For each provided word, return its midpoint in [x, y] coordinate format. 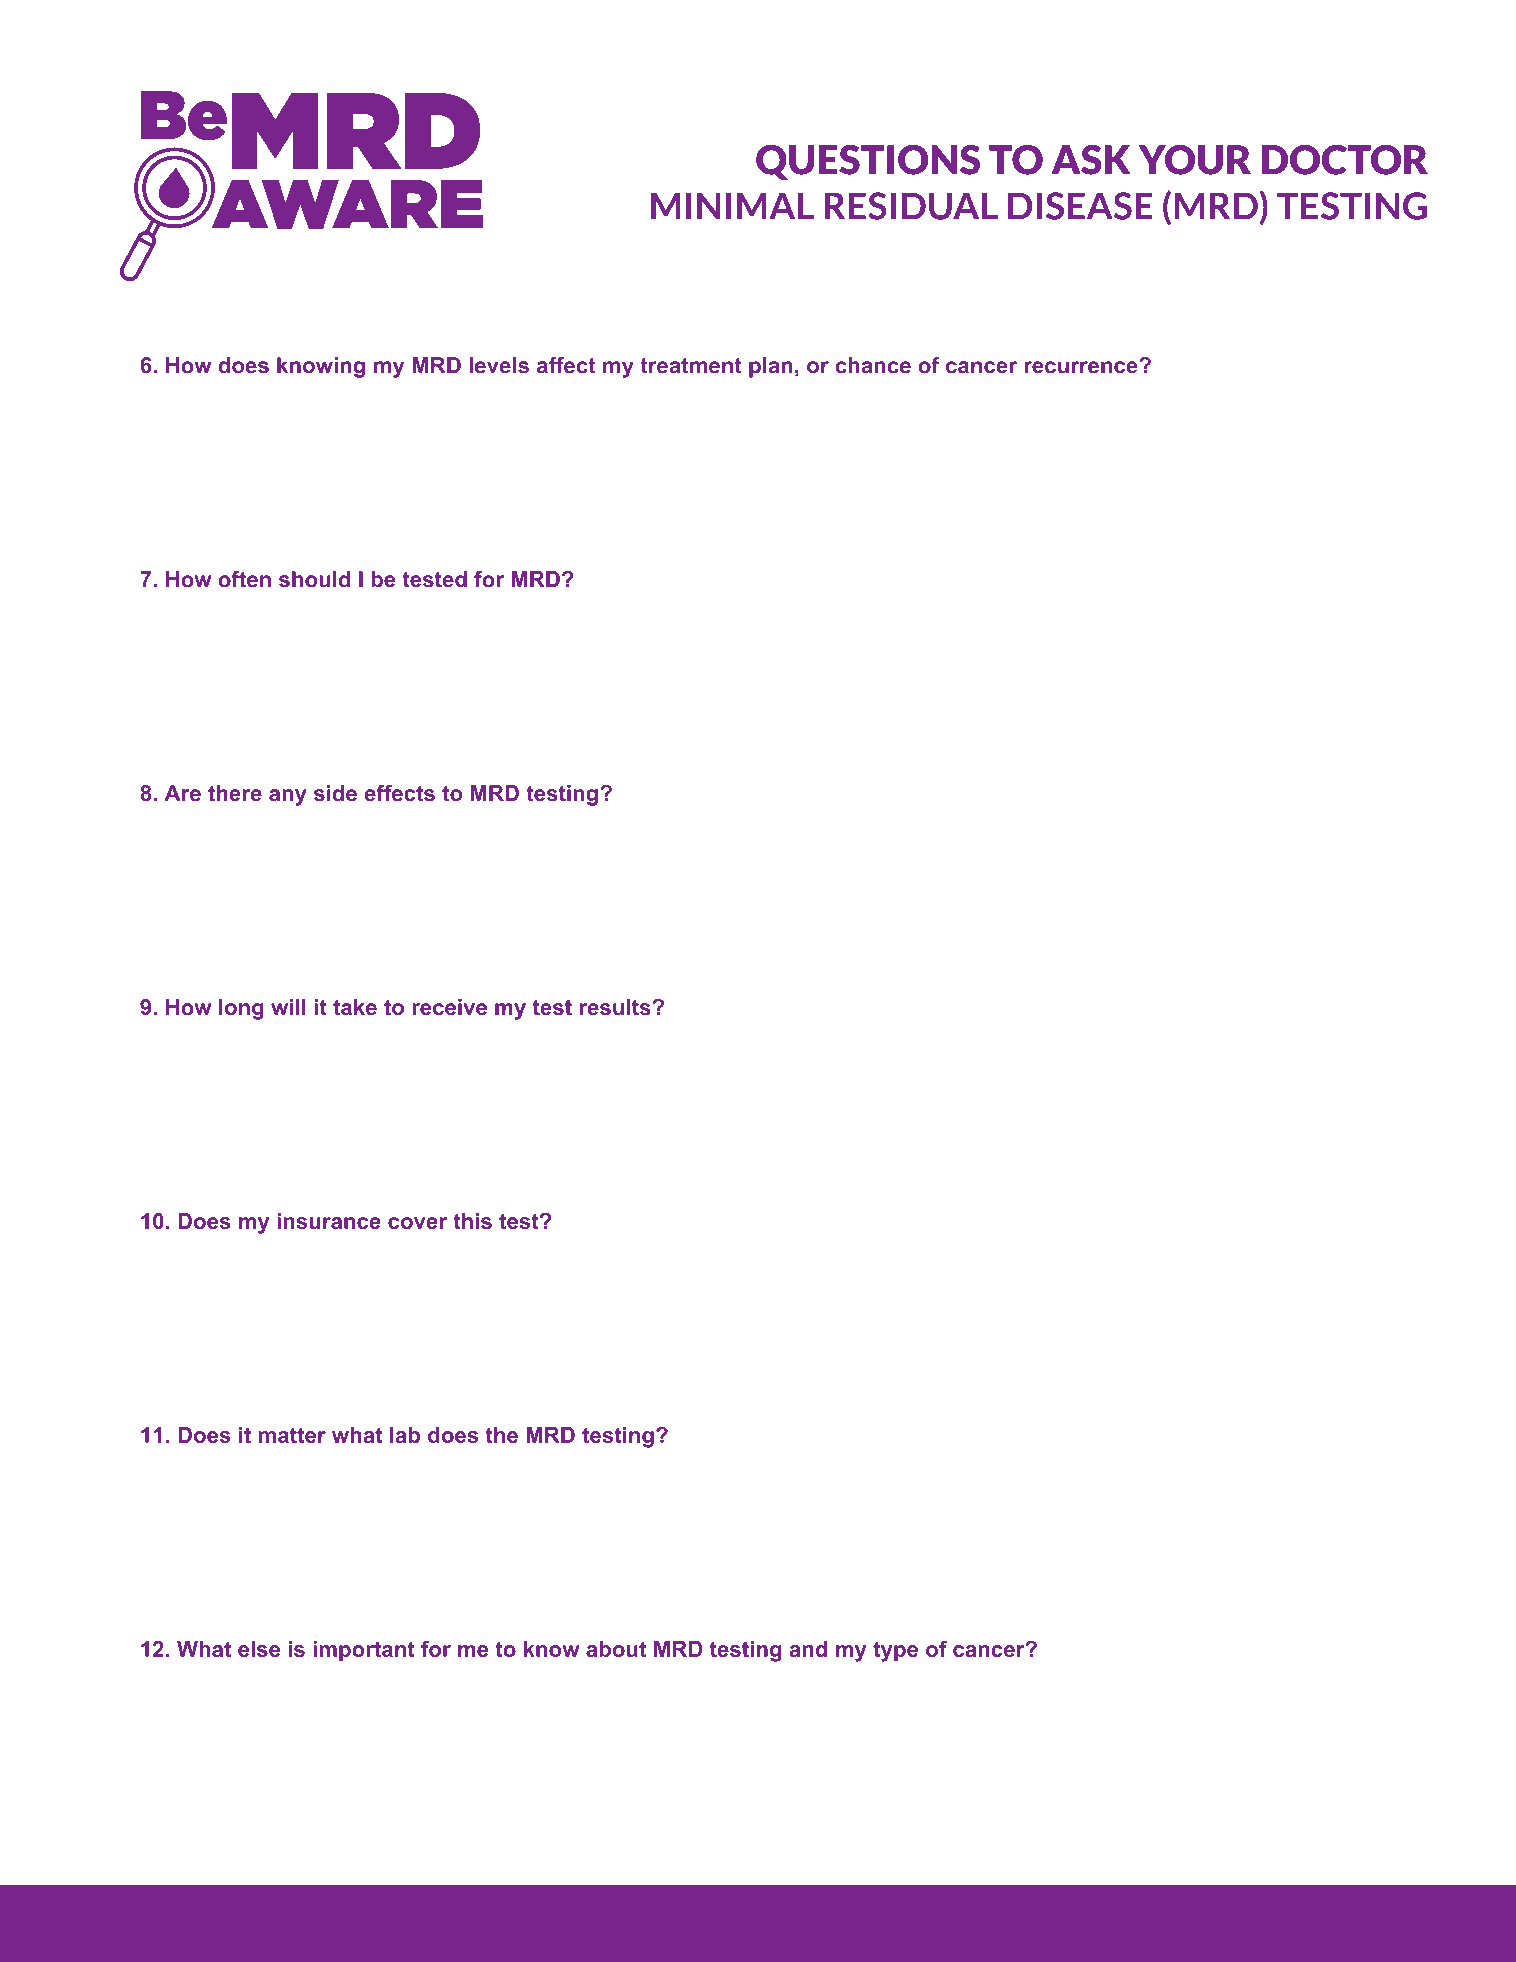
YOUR [1194, 160]
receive [449, 1007]
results [615, 1007]
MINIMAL [732, 206]
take [355, 1007]
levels [499, 365]
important [364, 1651]
